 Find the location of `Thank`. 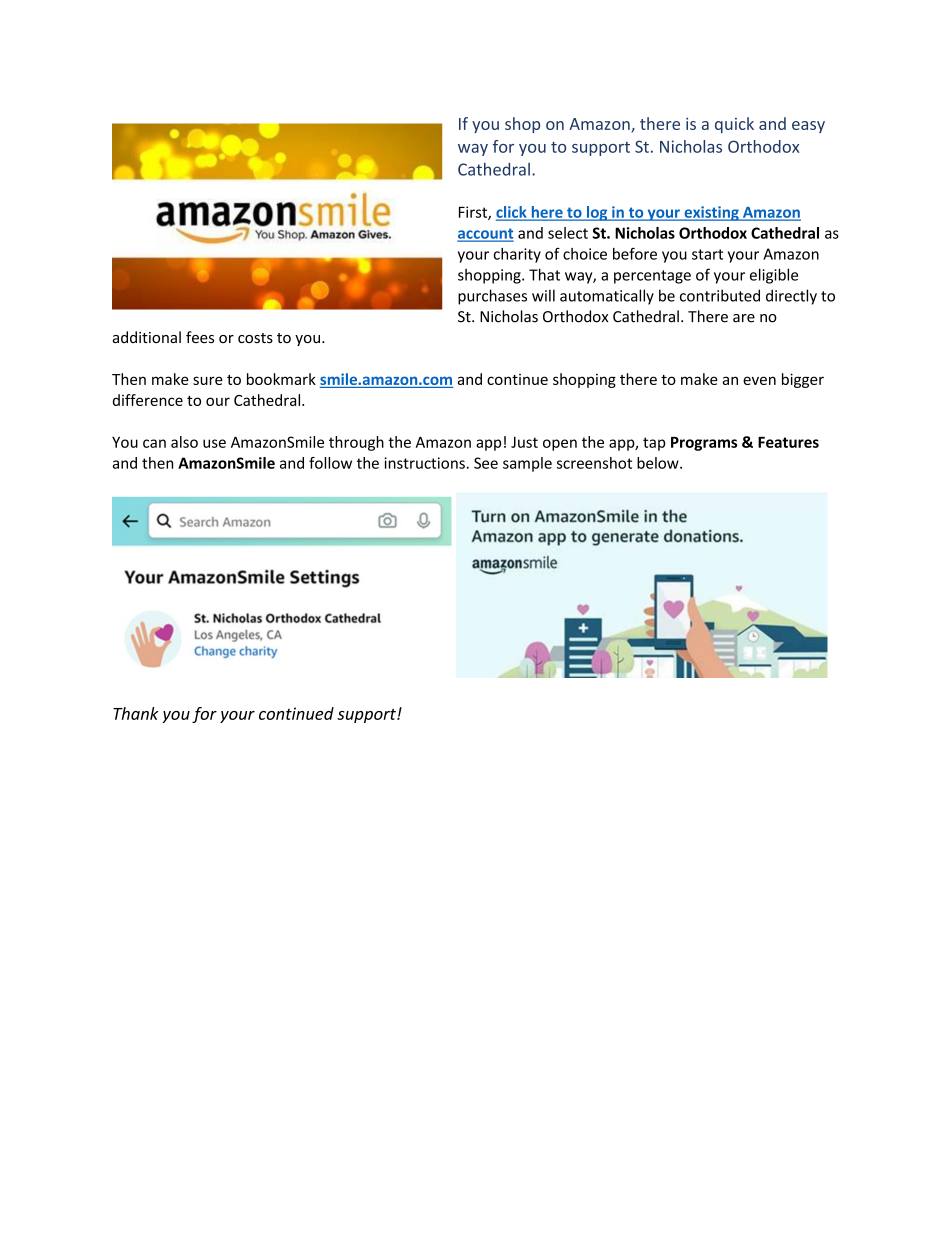

Thank is located at coordinates (136, 713).
